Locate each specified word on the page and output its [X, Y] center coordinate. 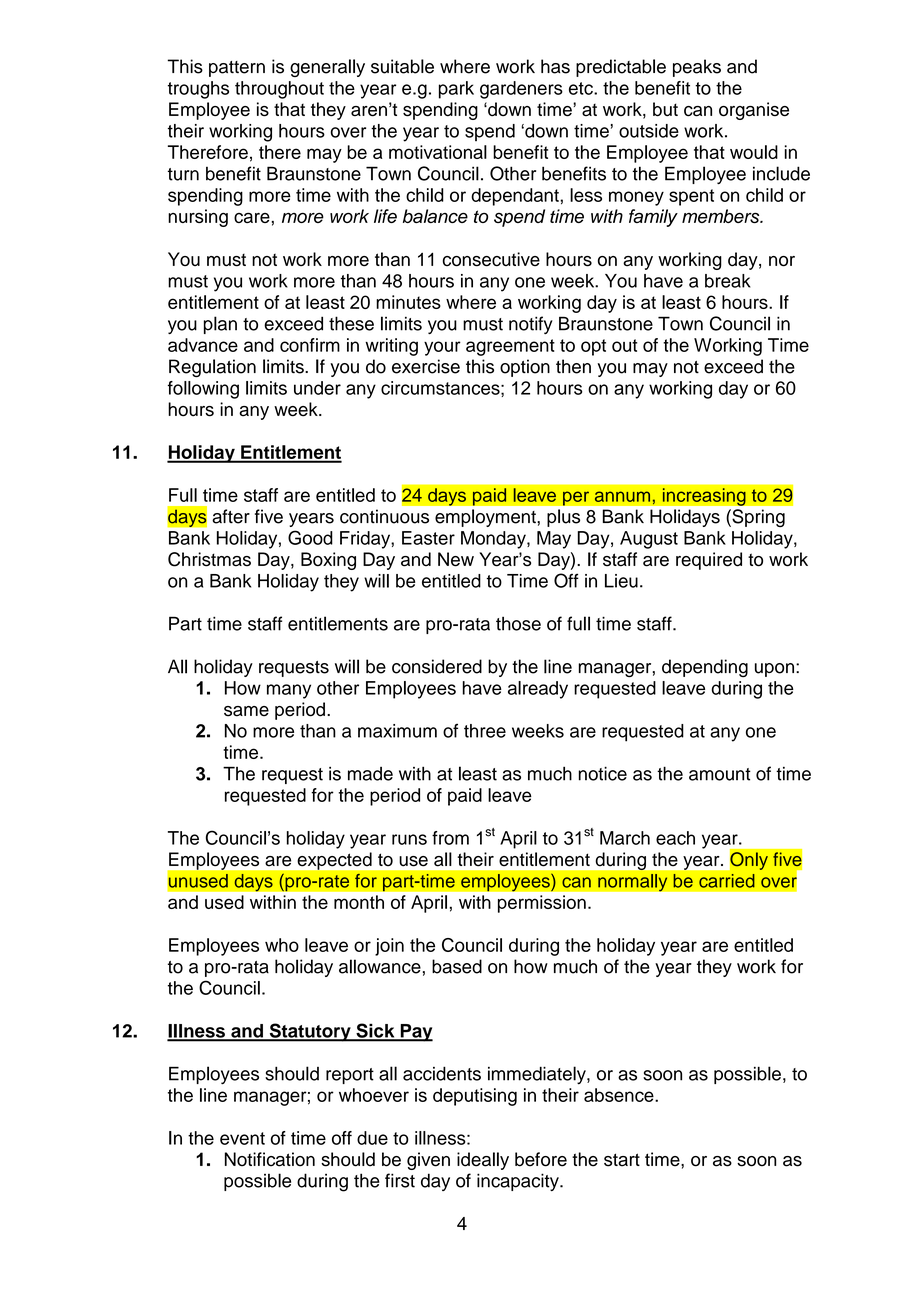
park [456, 90]
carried [727, 881]
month [359, 902]
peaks [697, 68]
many [289, 691]
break [727, 281]
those [518, 624]
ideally [483, 1161]
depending [705, 668]
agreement [510, 347]
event [242, 1138]
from [450, 838]
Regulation [212, 368]
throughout [279, 90]
